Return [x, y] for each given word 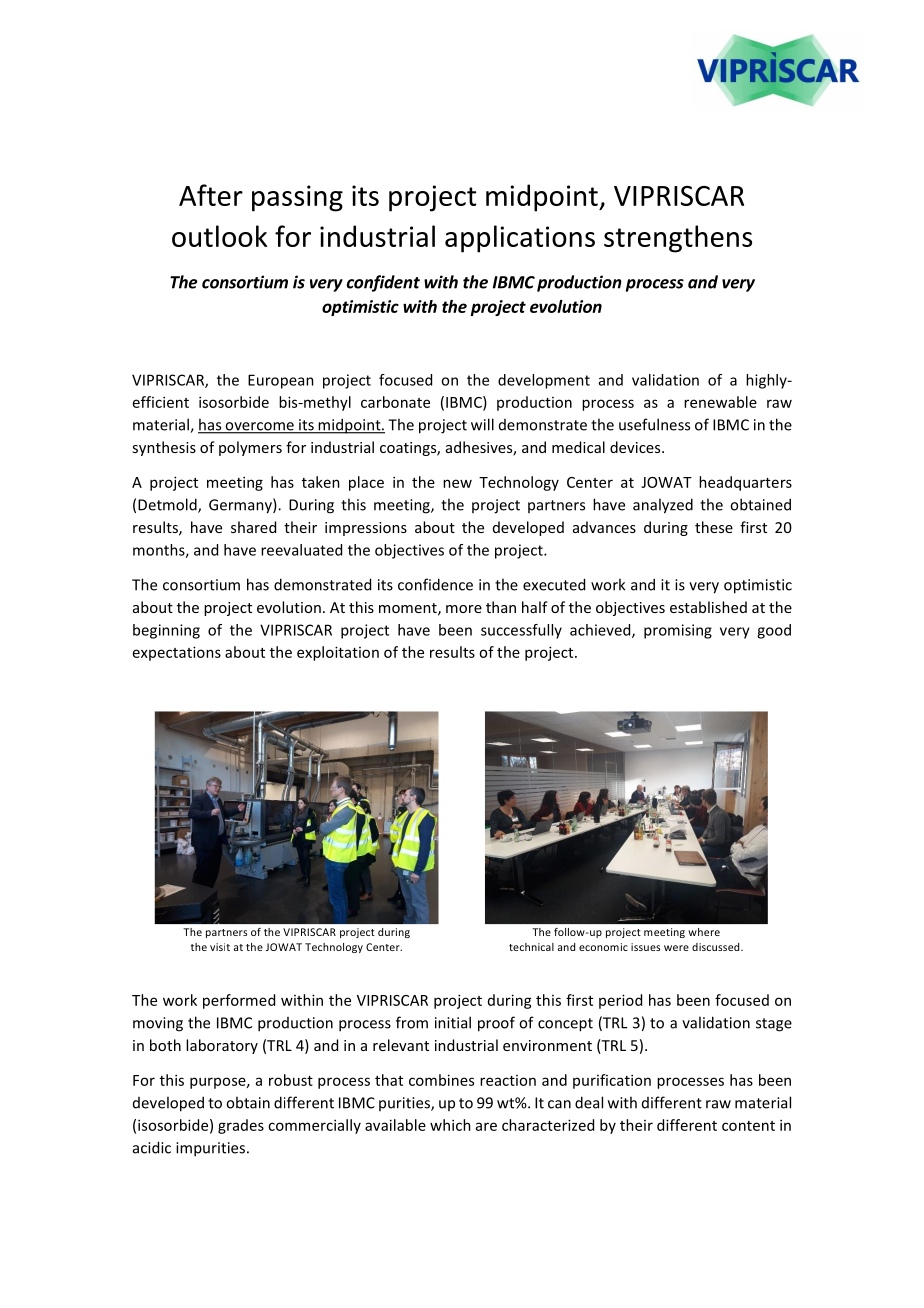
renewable [720, 402]
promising [678, 631]
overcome [259, 427]
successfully [521, 631]
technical [531, 947]
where [704, 932]
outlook [219, 236]
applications [520, 239]
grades [241, 1126]
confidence [435, 584]
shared [253, 527]
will [482, 424]
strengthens [678, 239]
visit [220, 947]
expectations [177, 653]
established [708, 607]
